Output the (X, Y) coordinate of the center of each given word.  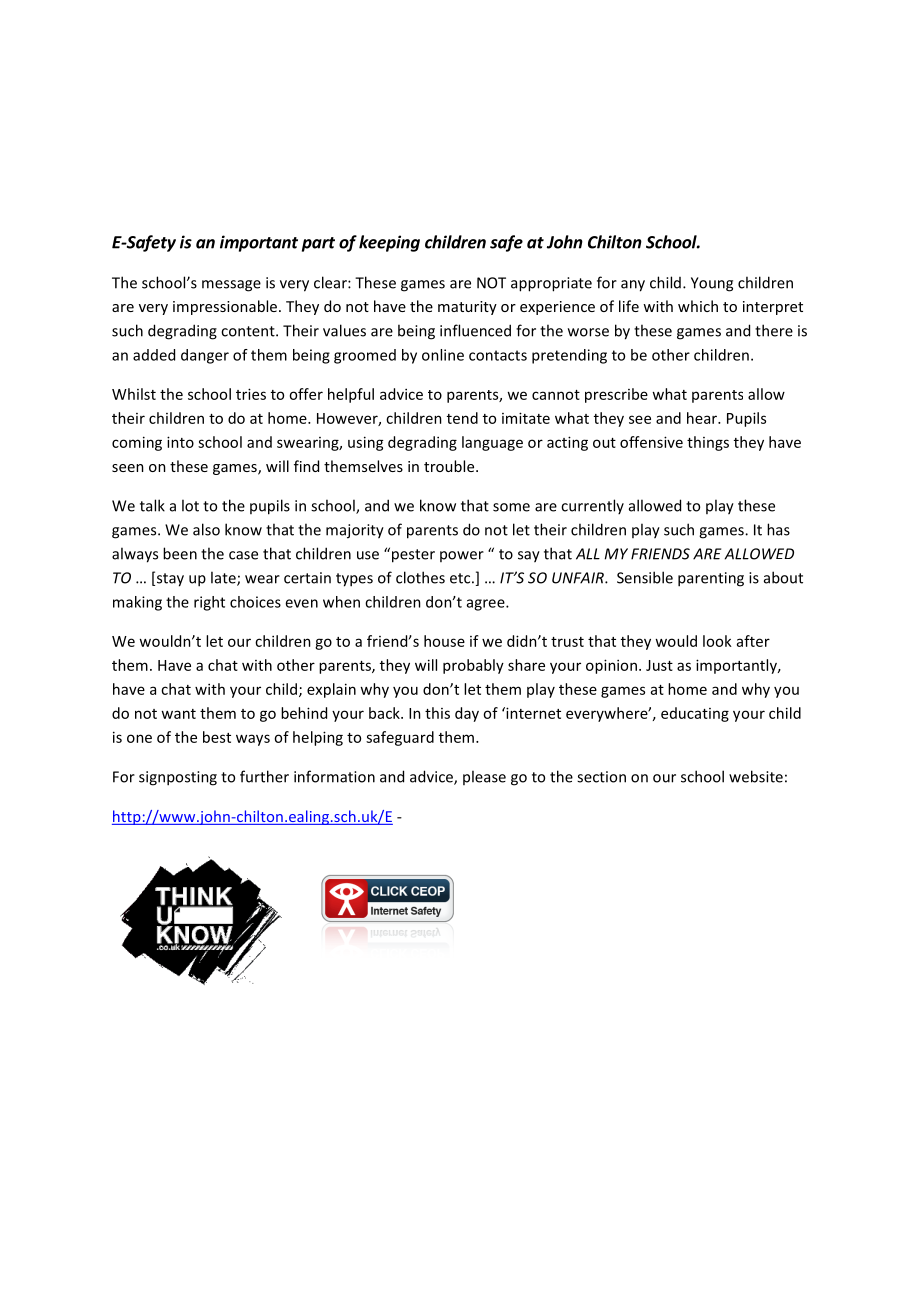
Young (712, 284)
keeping (389, 243)
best (217, 737)
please (484, 777)
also (206, 529)
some (511, 507)
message (231, 286)
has (778, 529)
